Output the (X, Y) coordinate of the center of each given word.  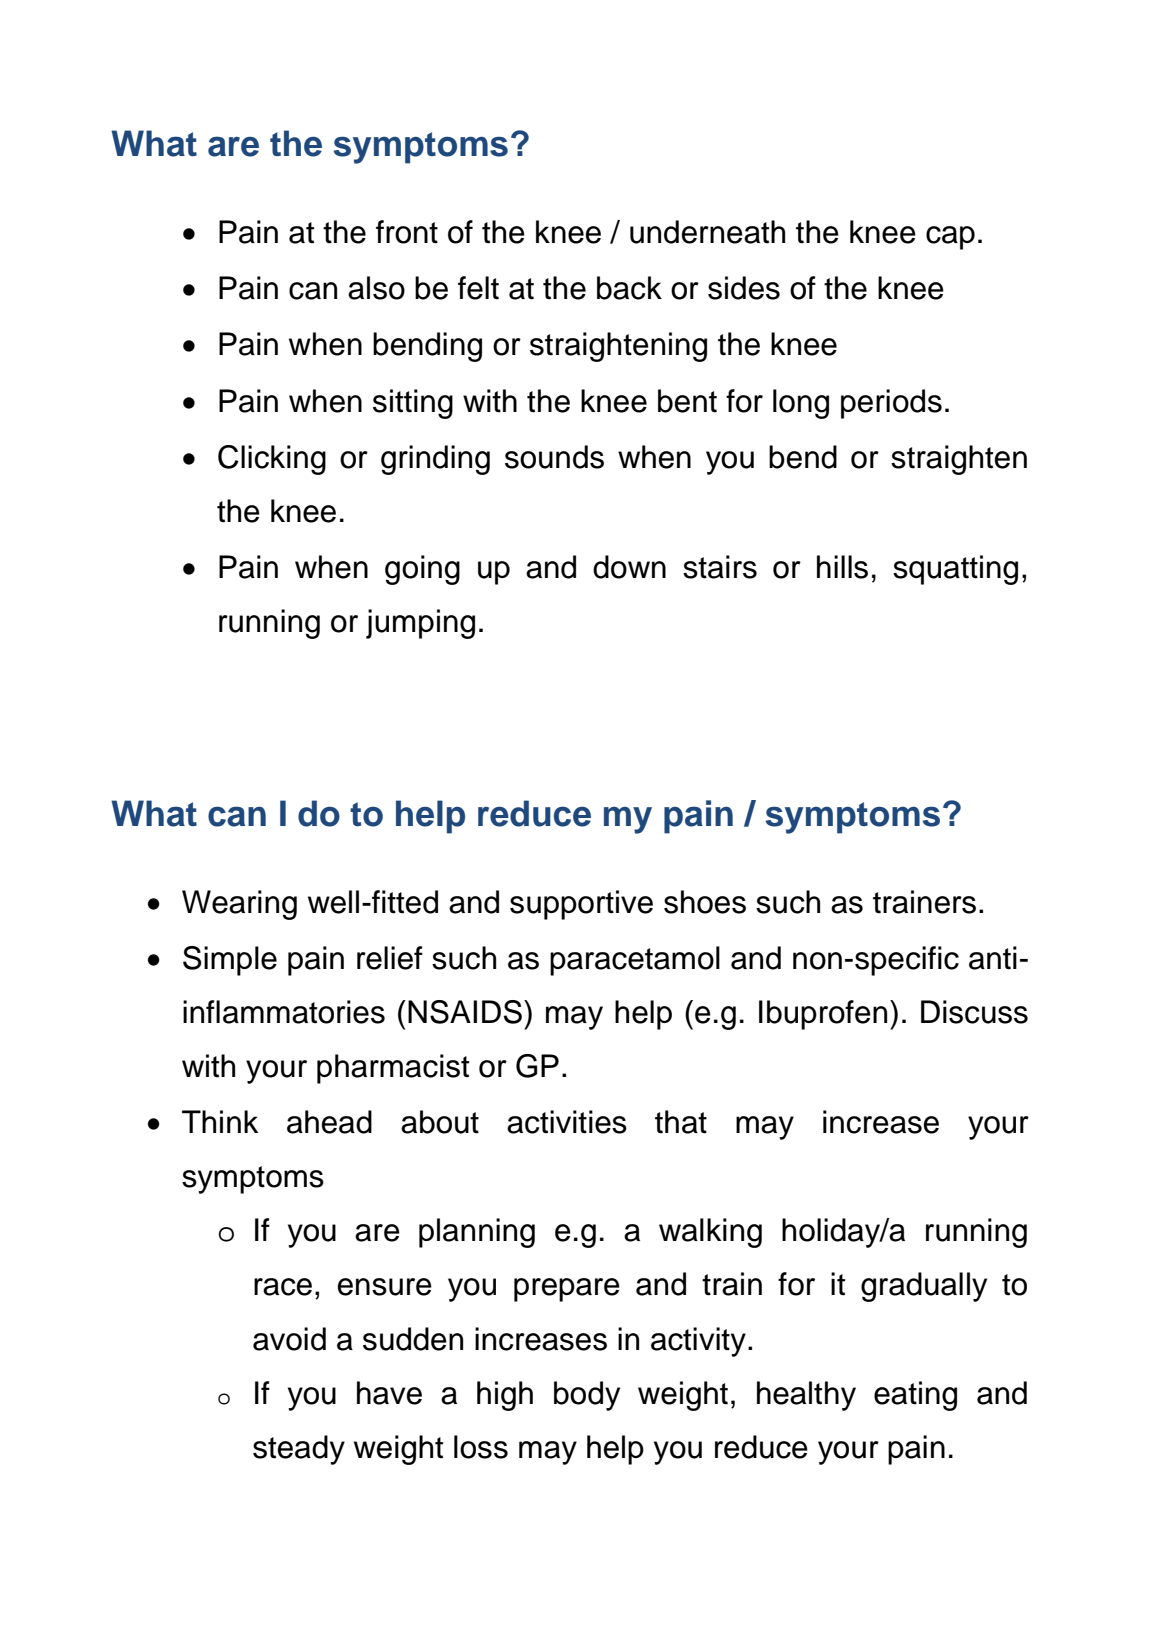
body (587, 1396)
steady (299, 1450)
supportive (581, 905)
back (629, 288)
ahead (329, 1122)
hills (842, 567)
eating (915, 1396)
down (629, 567)
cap (950, 238)
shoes (705, 902)
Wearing (239, 905)
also (376, 288)
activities (567, 1122)
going (422, 570)
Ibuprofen (823, 1015)
